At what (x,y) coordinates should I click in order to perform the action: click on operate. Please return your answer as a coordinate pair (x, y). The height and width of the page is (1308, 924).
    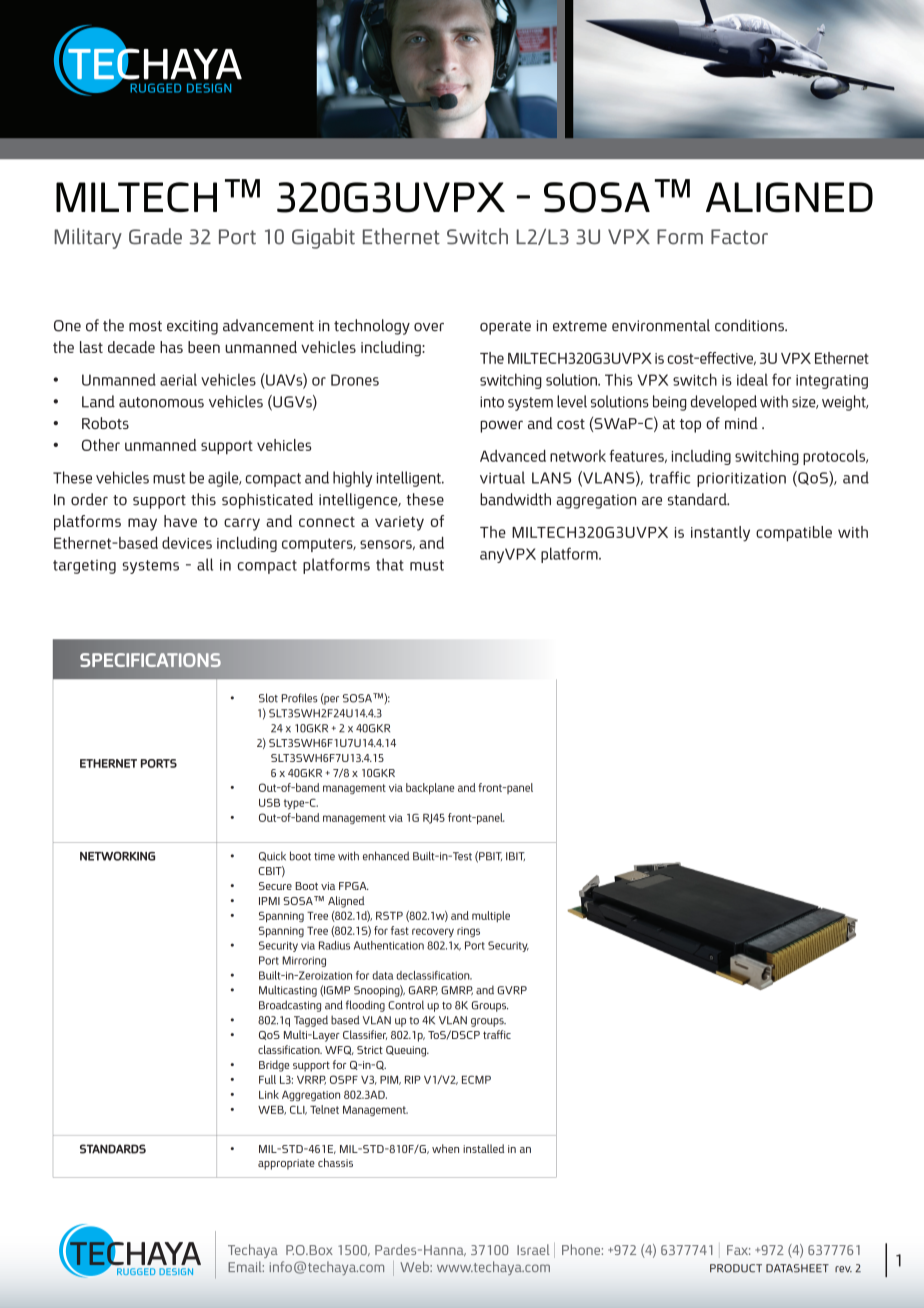
    Looking at the image, I should click on (505, 328).
